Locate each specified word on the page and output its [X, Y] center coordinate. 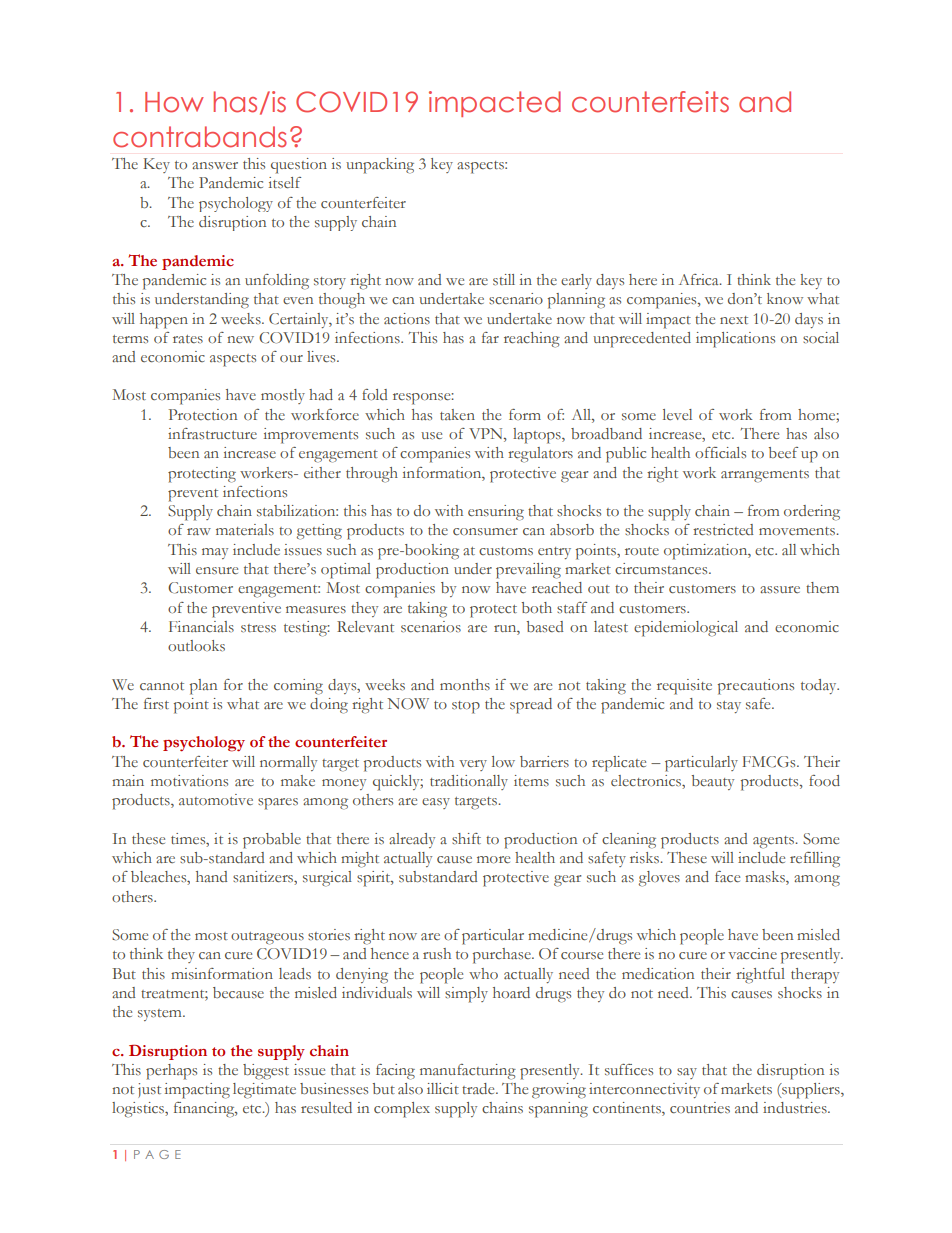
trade [479, 1089]
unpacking [380, 166]
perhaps [171, 1072]
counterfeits [650, 102]
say [687, 1073]
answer [215, 166]
